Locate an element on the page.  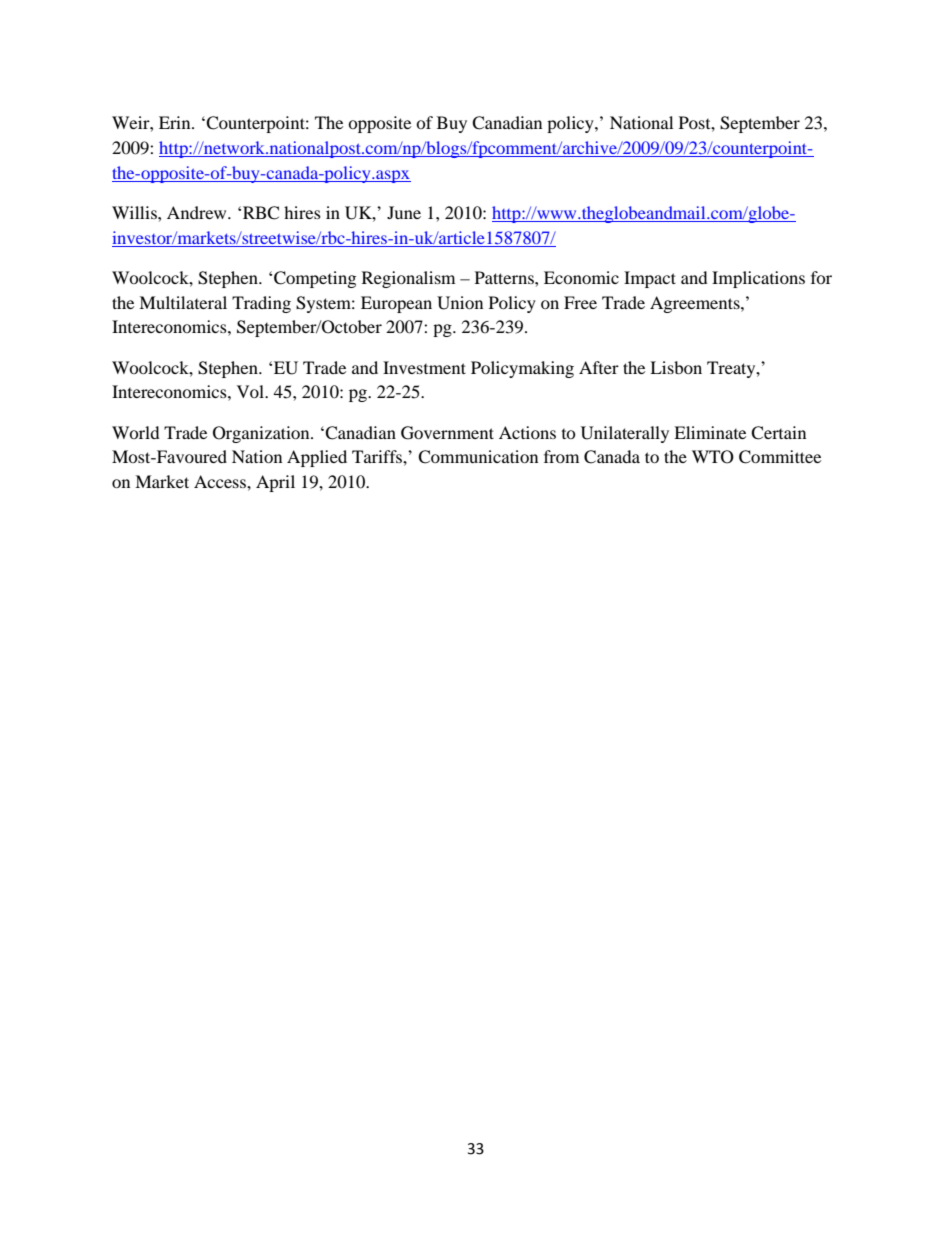
for is located at coordinates (821, 277).
